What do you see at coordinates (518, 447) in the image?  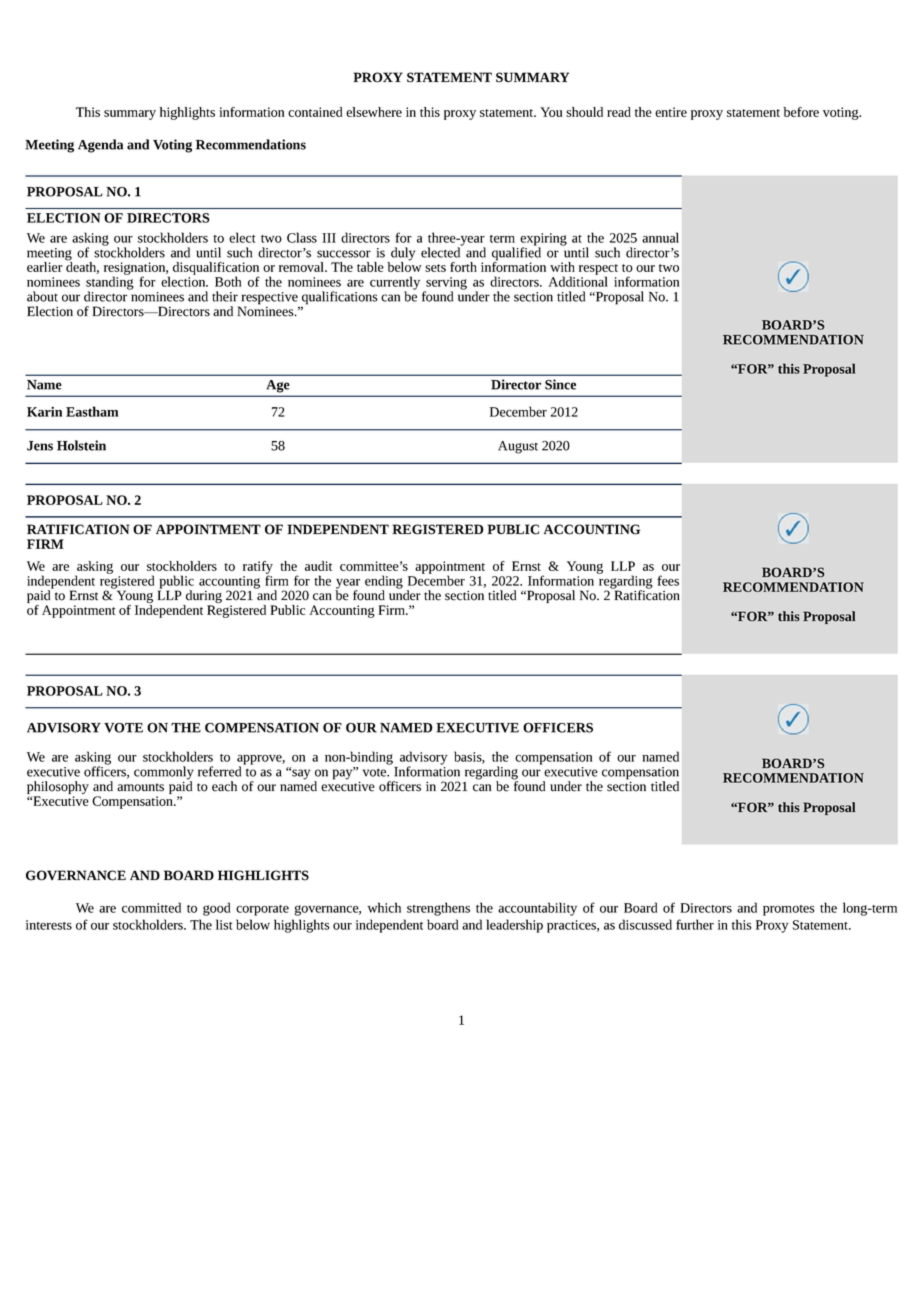 I see `August` at bounding box center [518, 447].
